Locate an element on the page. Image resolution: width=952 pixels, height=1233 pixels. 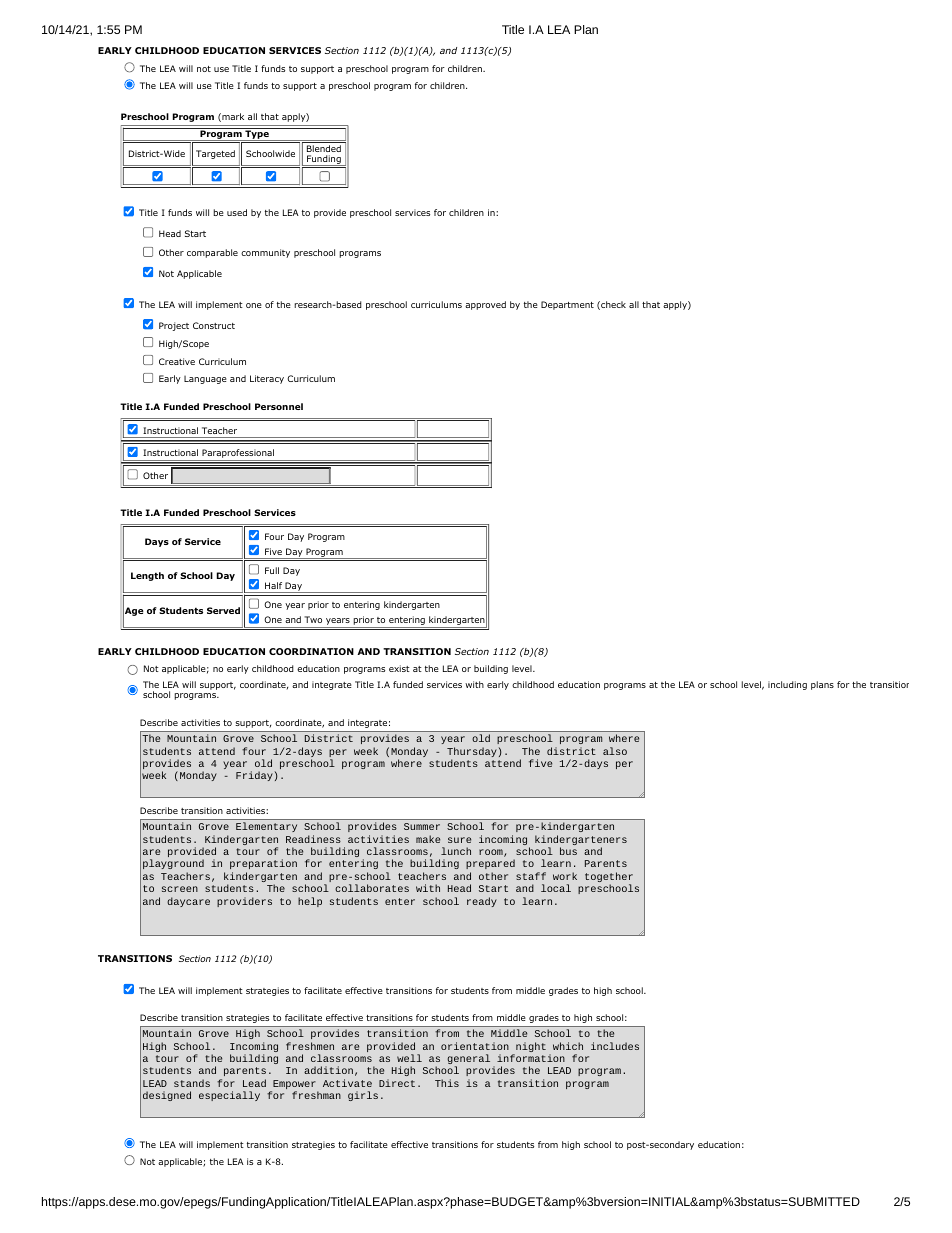
approved is located at coordinates (485, 305).
